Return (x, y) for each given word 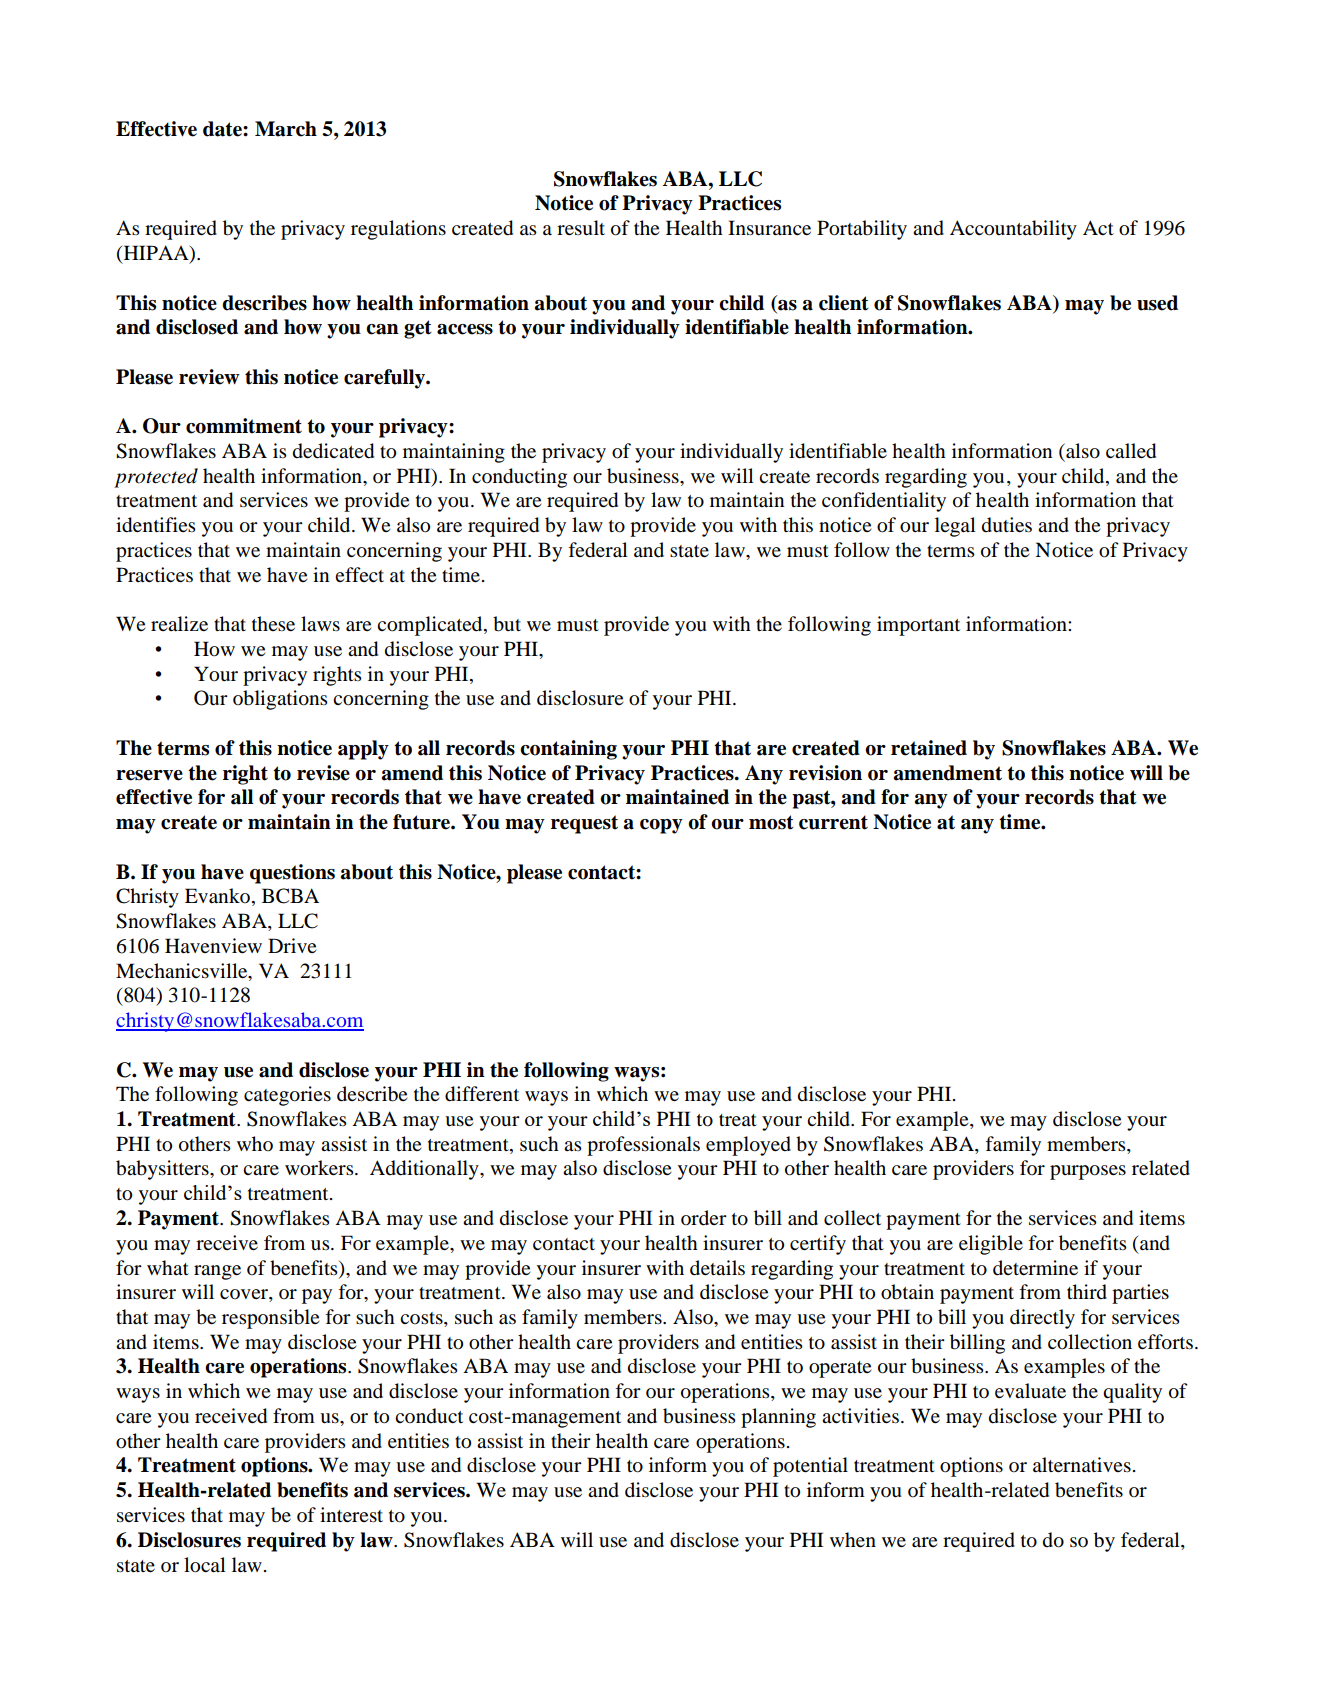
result (581, 228)
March (286, 129)
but (507, 624)
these (273, 623)
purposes (1088, 1172)
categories (287, 1096)
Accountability (1013, 230)
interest (351, 1515)
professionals (643, 1146)
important (918, 626)
